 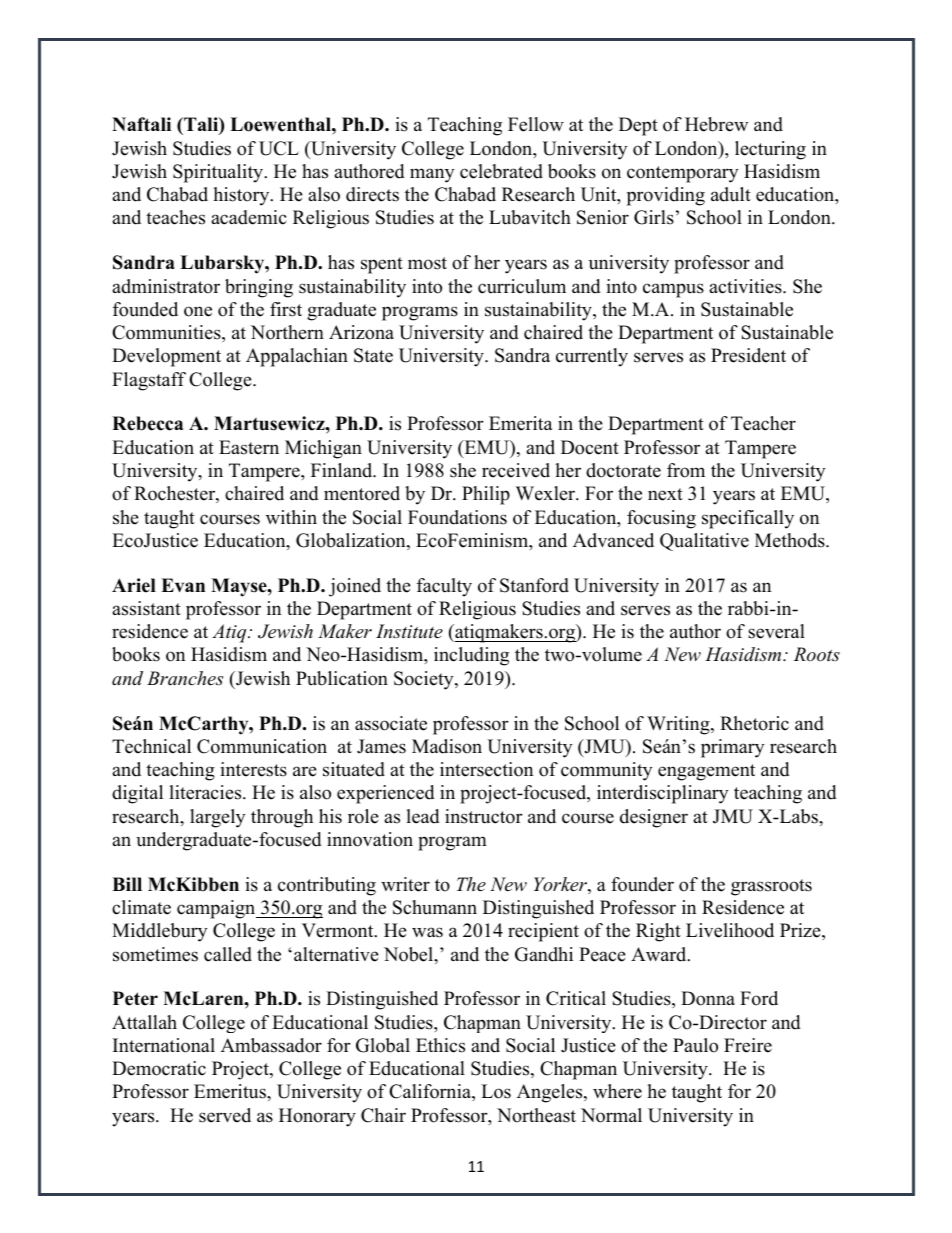 What do you see at coordinates (432, 175) in the screenshot?
I see `many` at bounding box center [432, 175].
